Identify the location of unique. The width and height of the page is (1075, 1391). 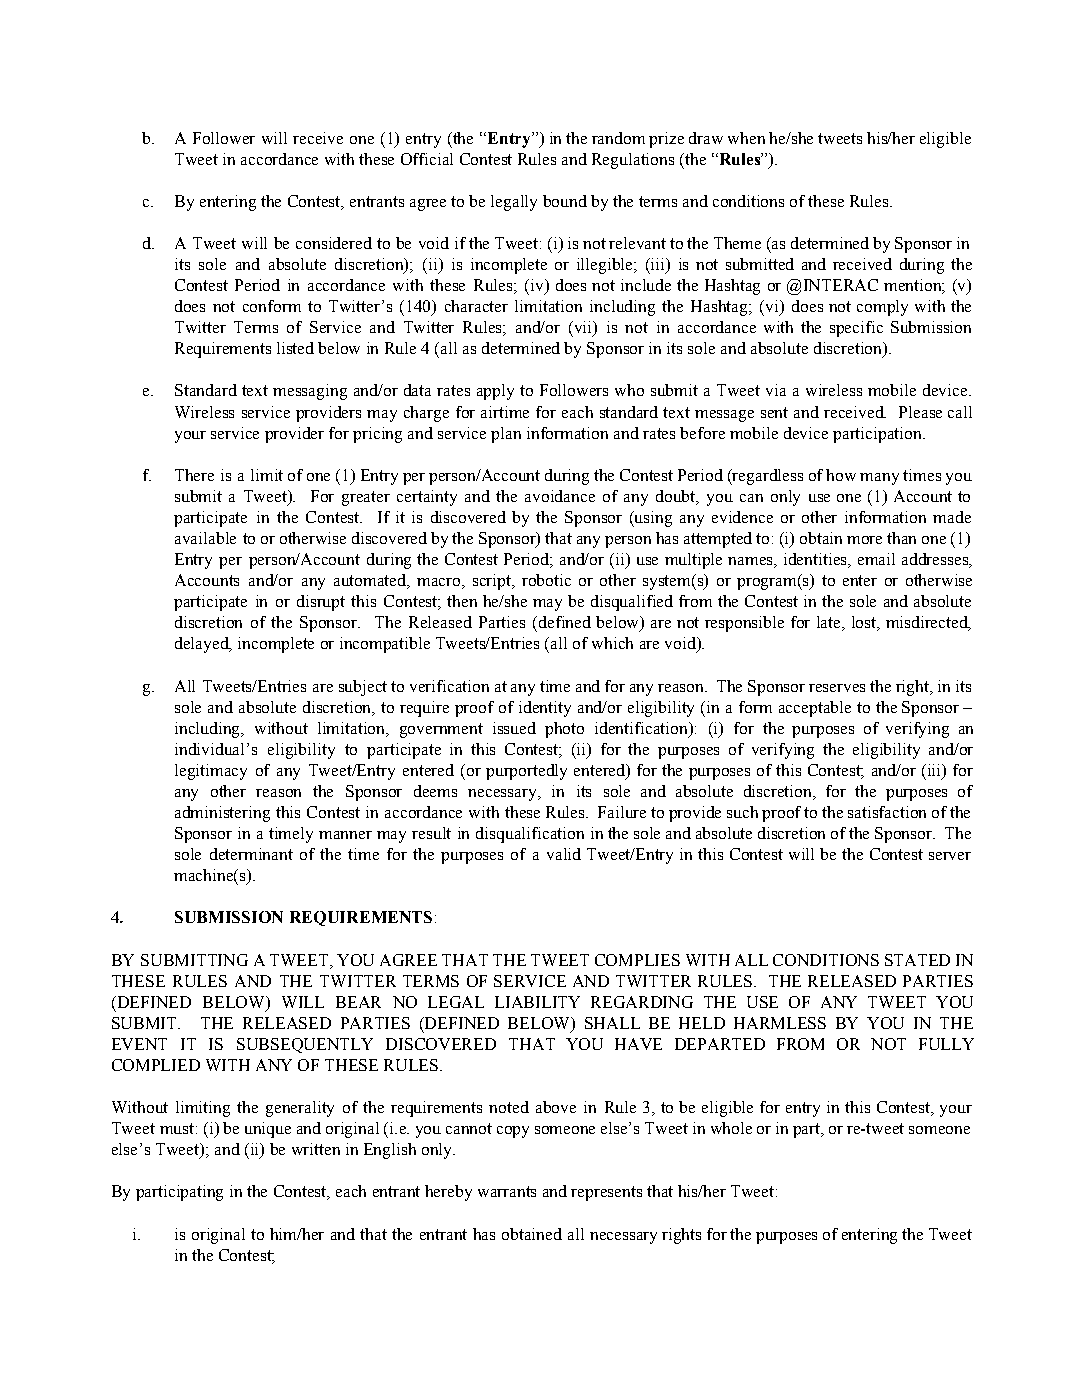
(268, 1130).
